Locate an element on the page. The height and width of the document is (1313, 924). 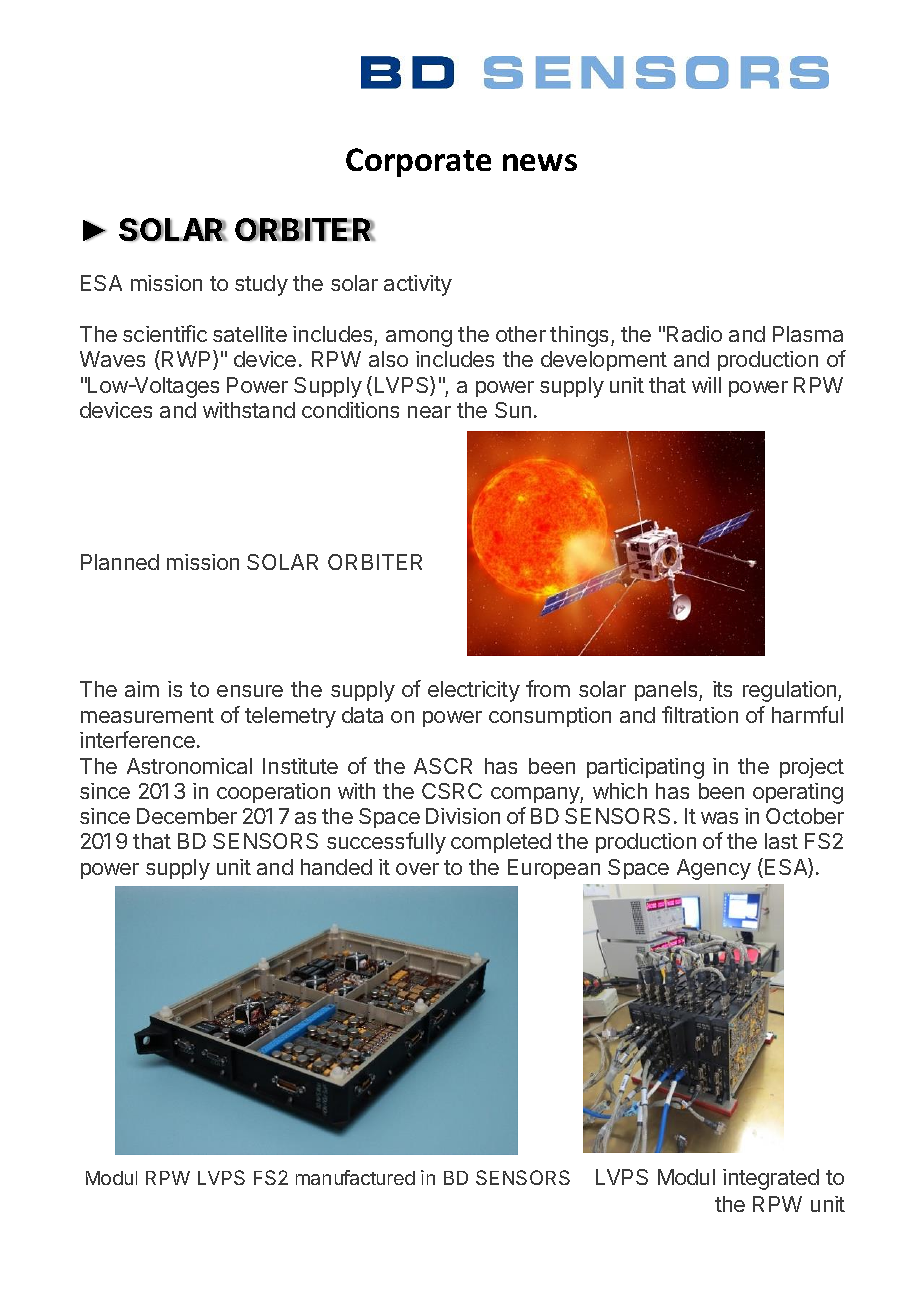
will is located at coordinates (706, 385).
